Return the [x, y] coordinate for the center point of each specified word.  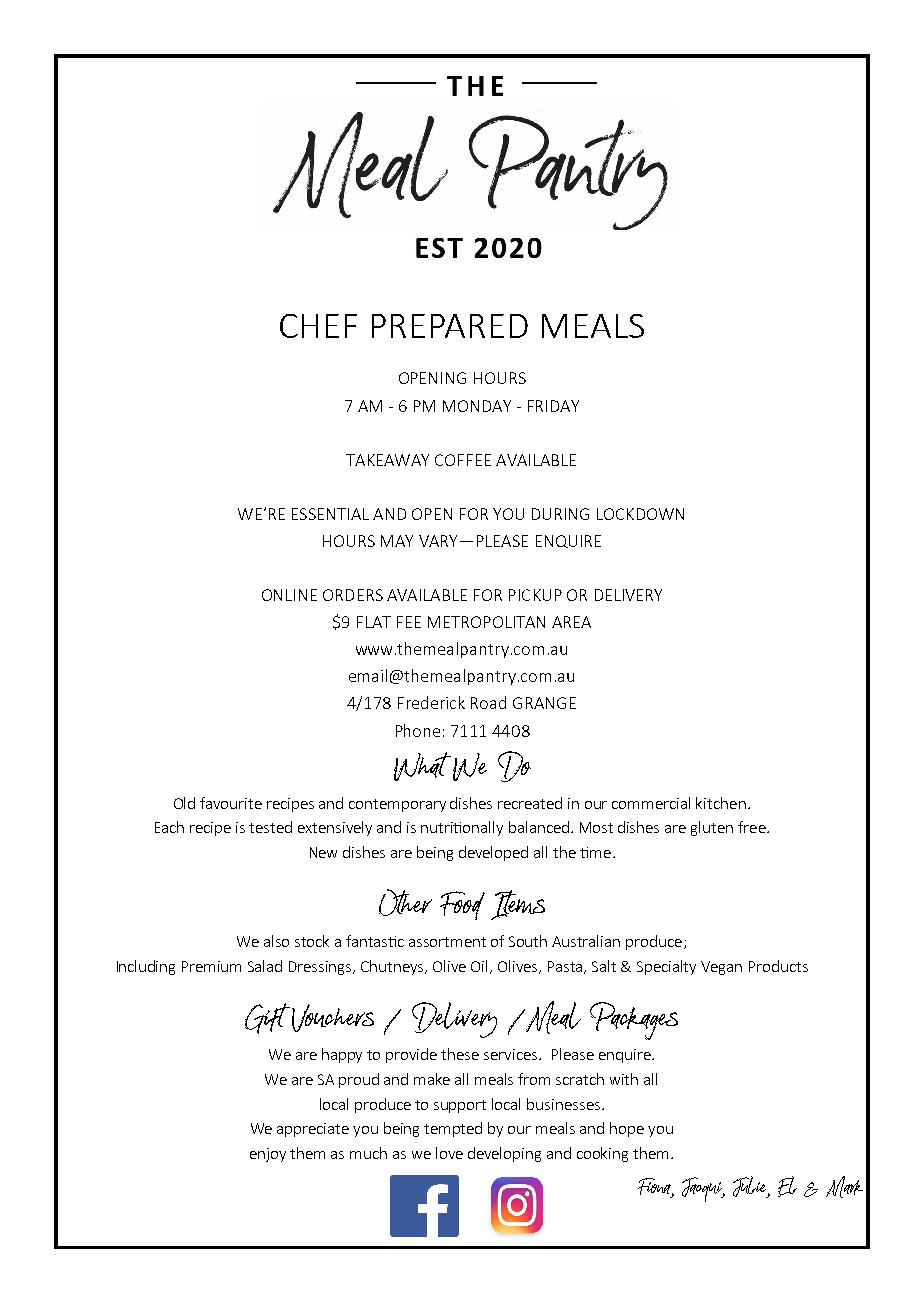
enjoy [268, 1155]
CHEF [318, 326]
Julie [751, 1187]
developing [504, 1154]
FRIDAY [553, 406]
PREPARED [450, 326]
